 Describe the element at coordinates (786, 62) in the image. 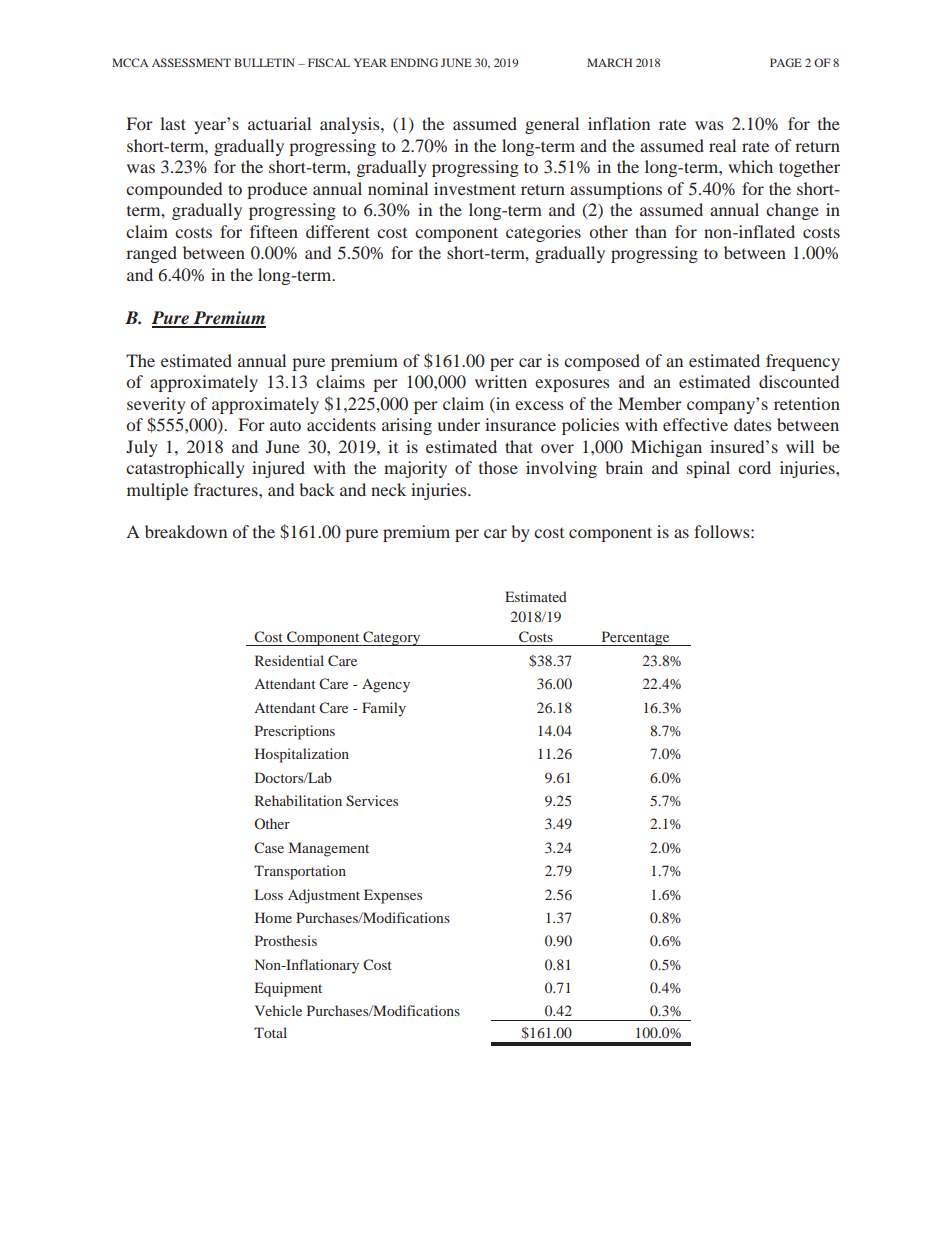

I see `PAGE` at that location.
